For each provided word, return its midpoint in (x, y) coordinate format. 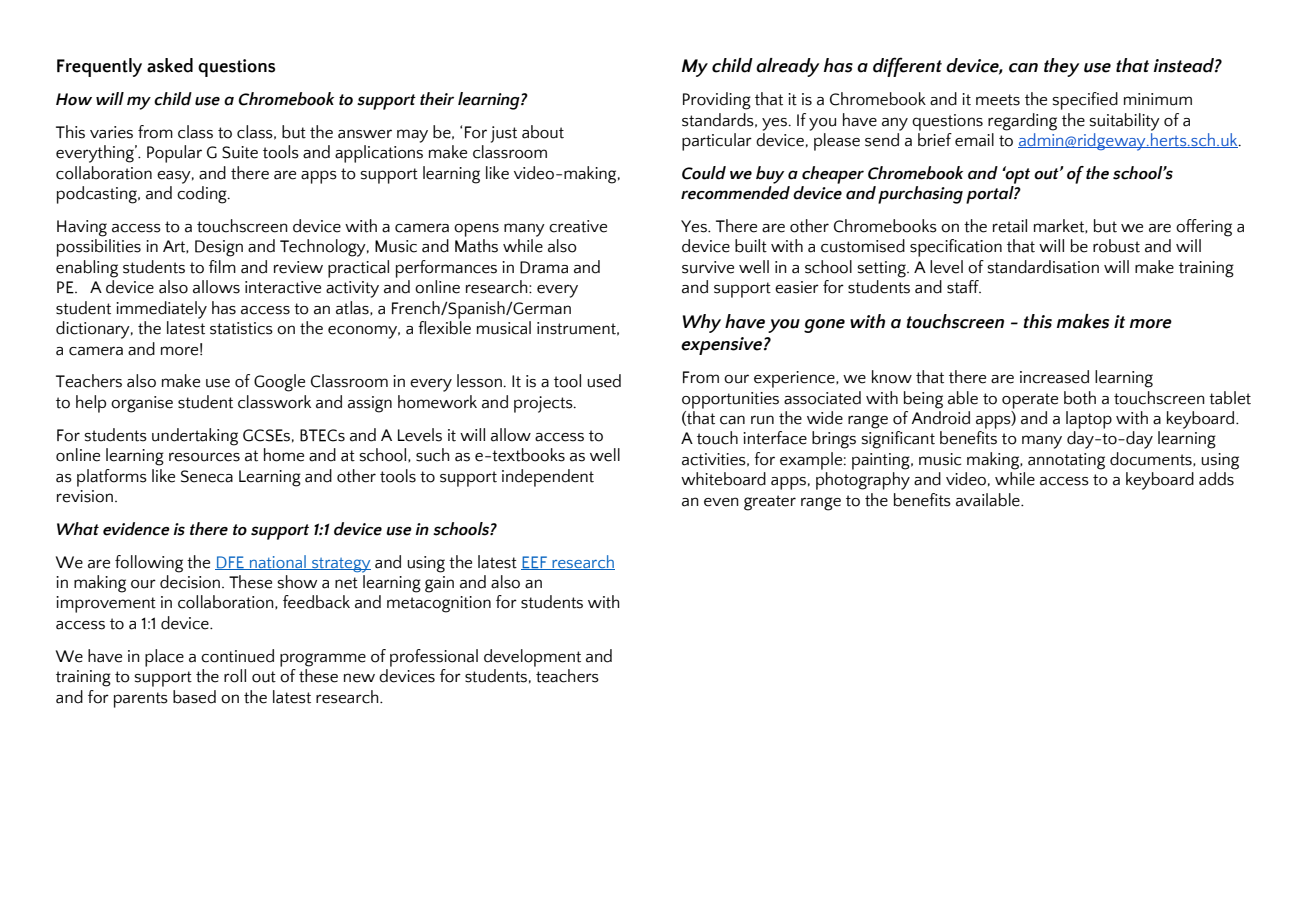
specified (1085, 101)
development (532, 658)
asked (170, 65)
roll (235, 676)
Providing (717, 101)
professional (434, 658)
